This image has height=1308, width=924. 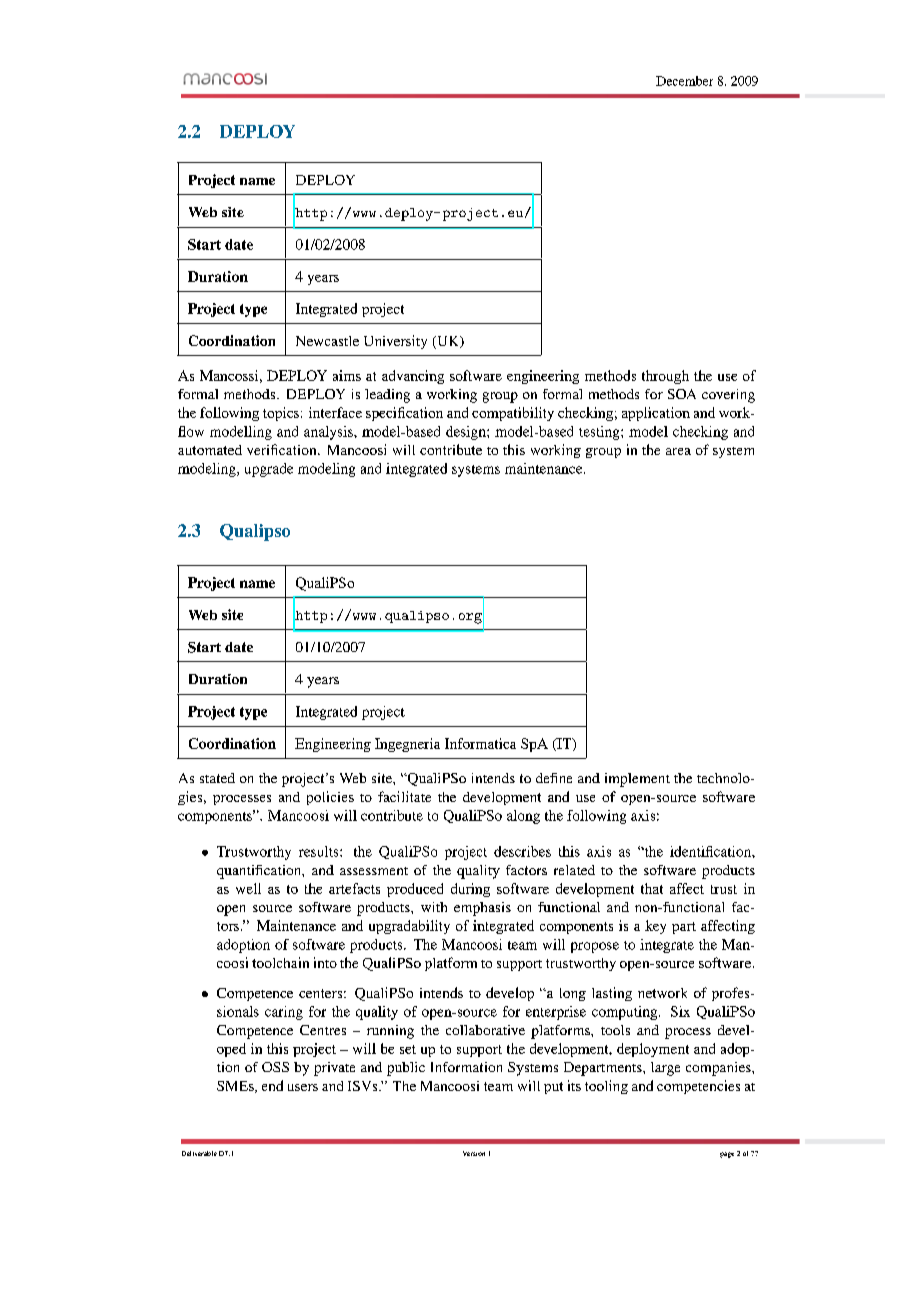 I want to click on design, so click(x=467, y=433).
